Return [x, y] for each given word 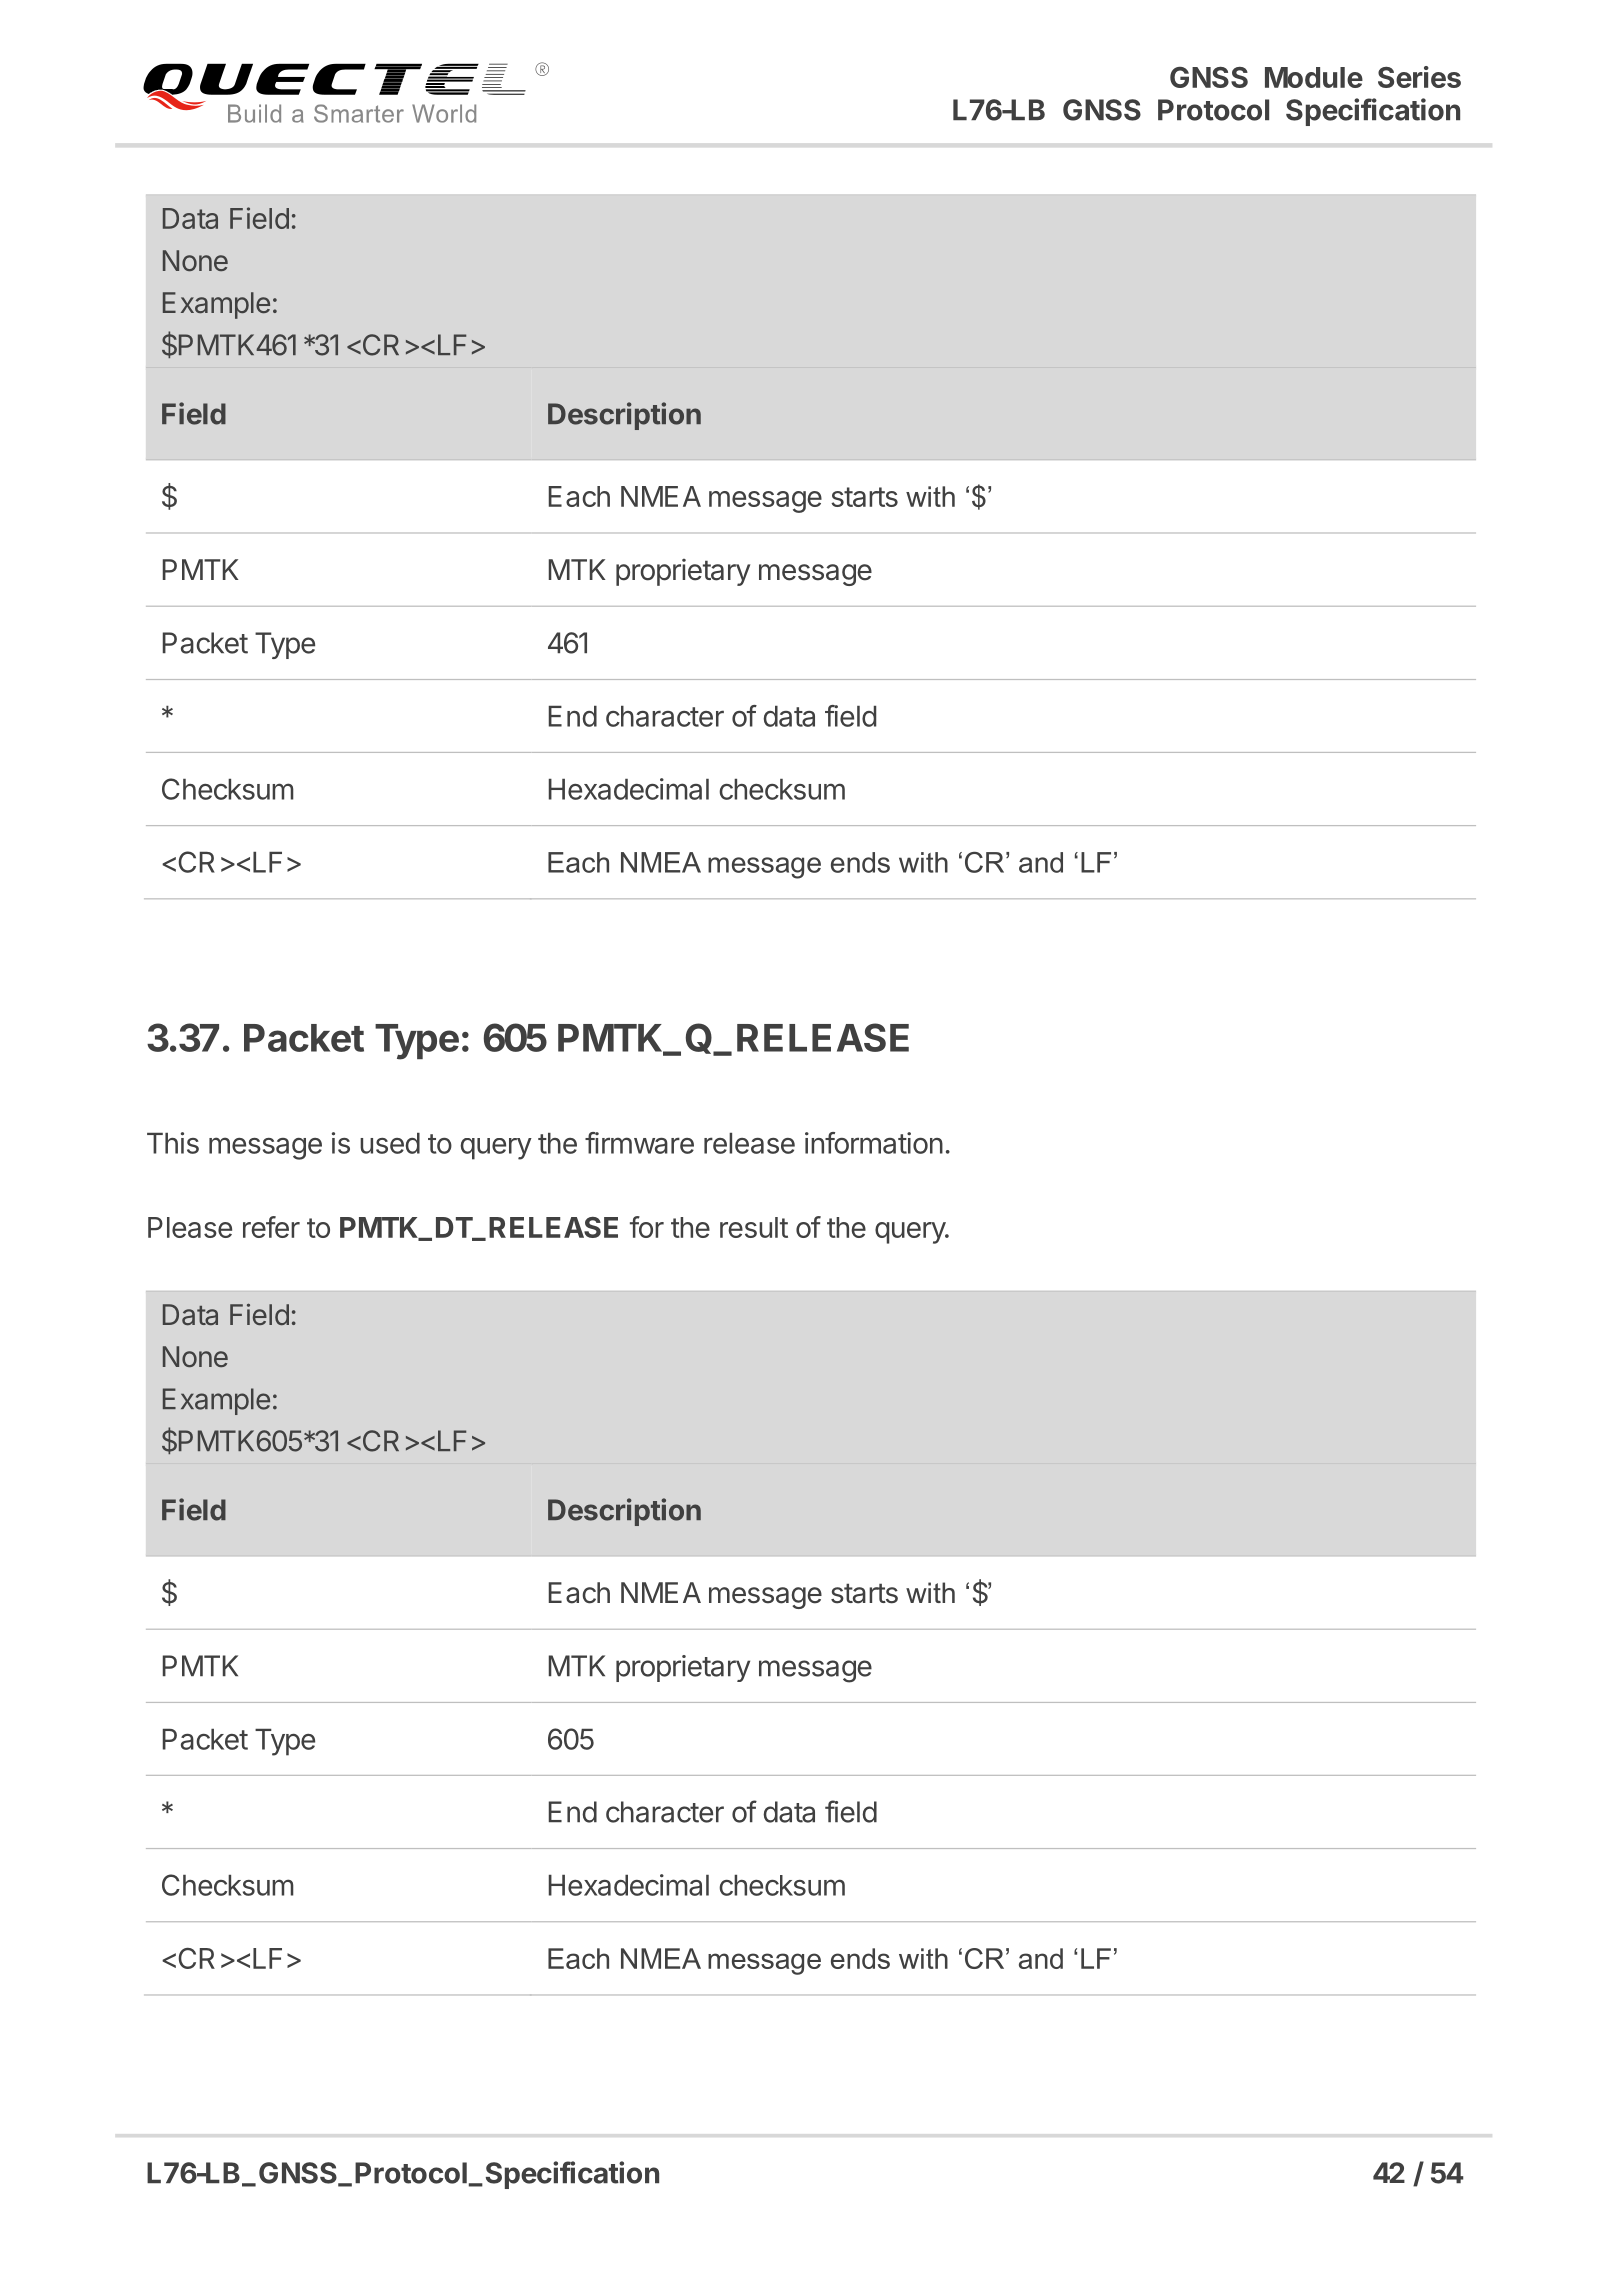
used [390, 1143]
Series [1419, 77]
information [874, 1143]
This [173, 1143]
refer [271, 1227]
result [754, 1227]
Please [190, 1227]
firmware [639, 1143]
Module [1314, 77]
